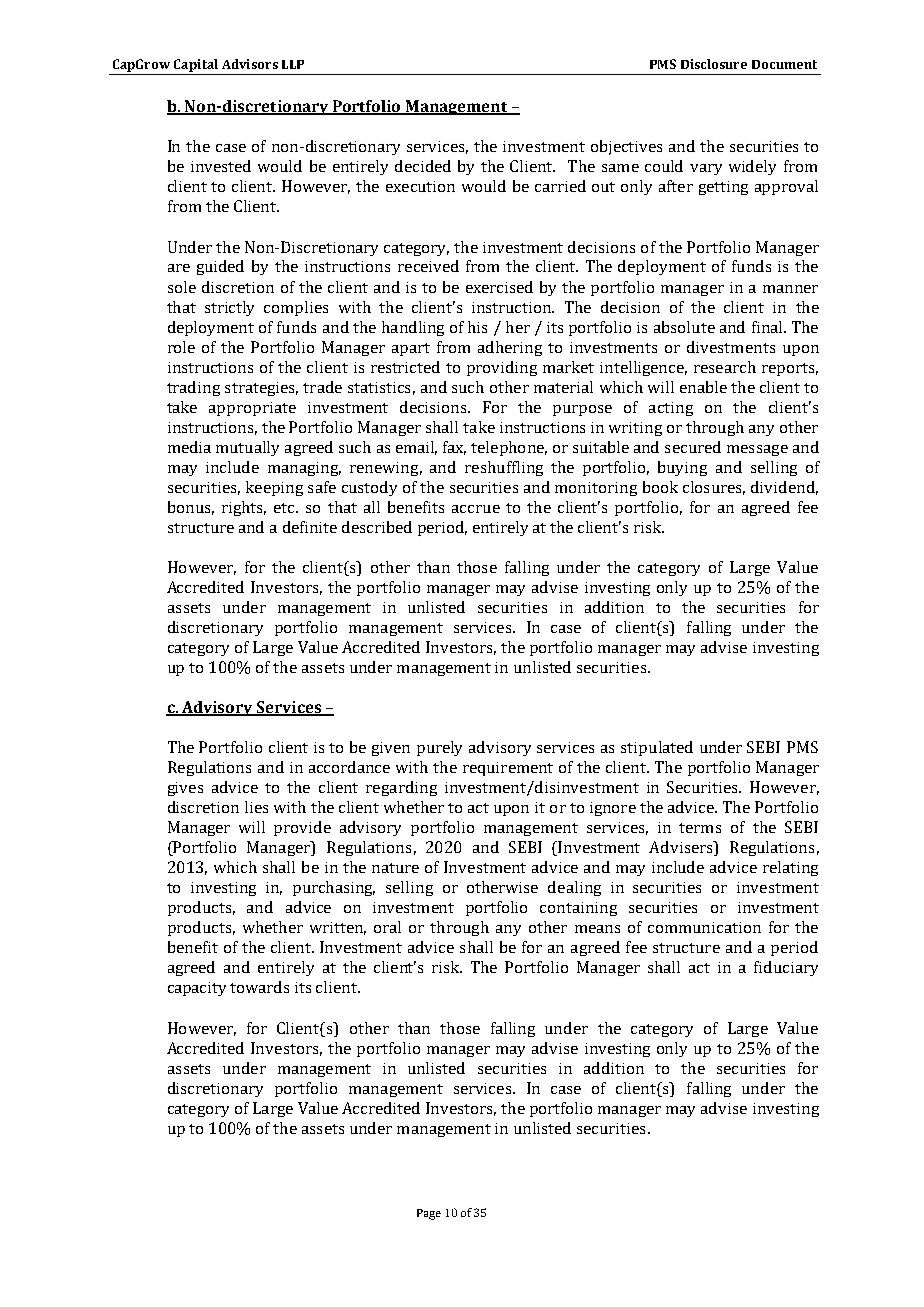 This document has height=1307, width=924. What do you see at coordinates (387, 927) in the document?
I see `oral` at bounding box center [387, 927].
